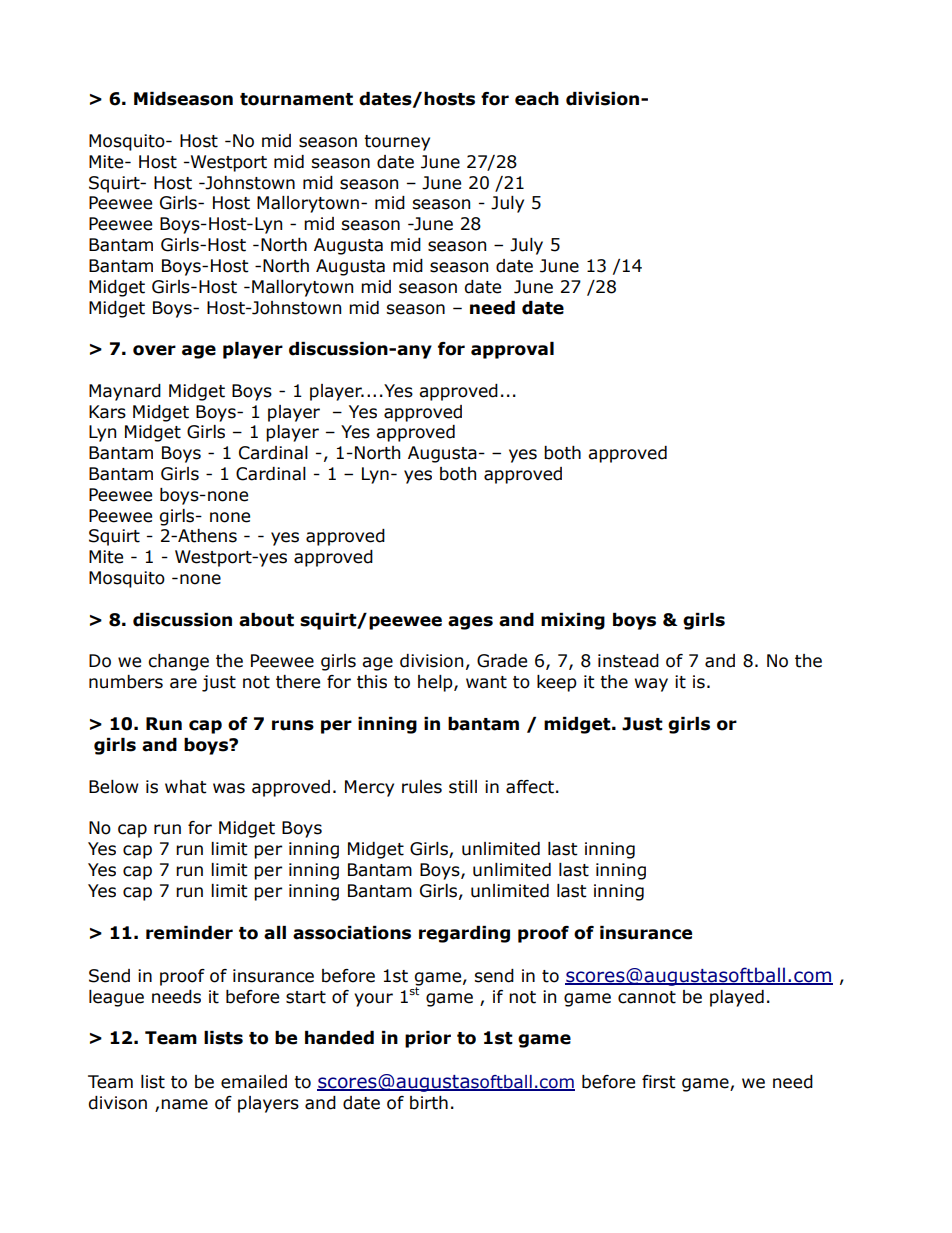 The width and height of the image is (952, 1233). Describe the element at coordinates (397, 143) in the image. I see `tourney` at that location.
